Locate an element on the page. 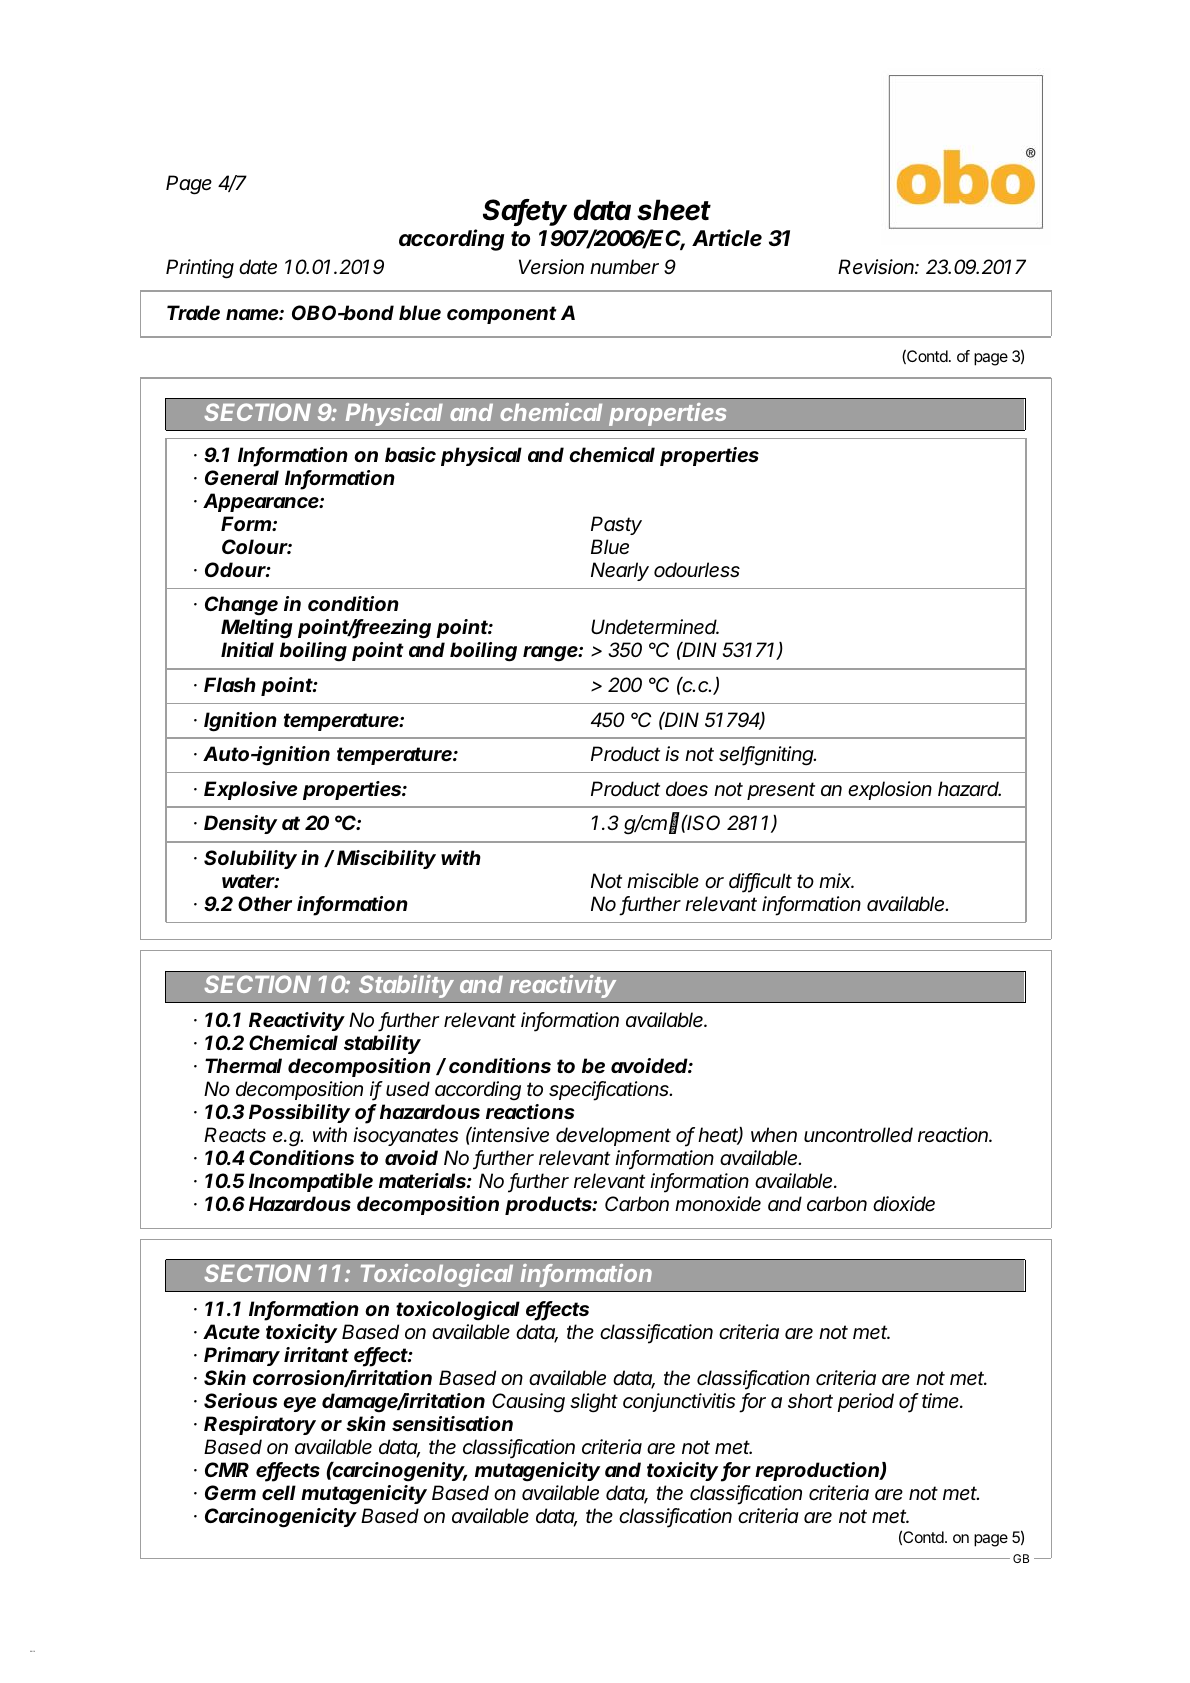 This page has height=1683, width=1190. miscible is located at coordinates (663, 881).
